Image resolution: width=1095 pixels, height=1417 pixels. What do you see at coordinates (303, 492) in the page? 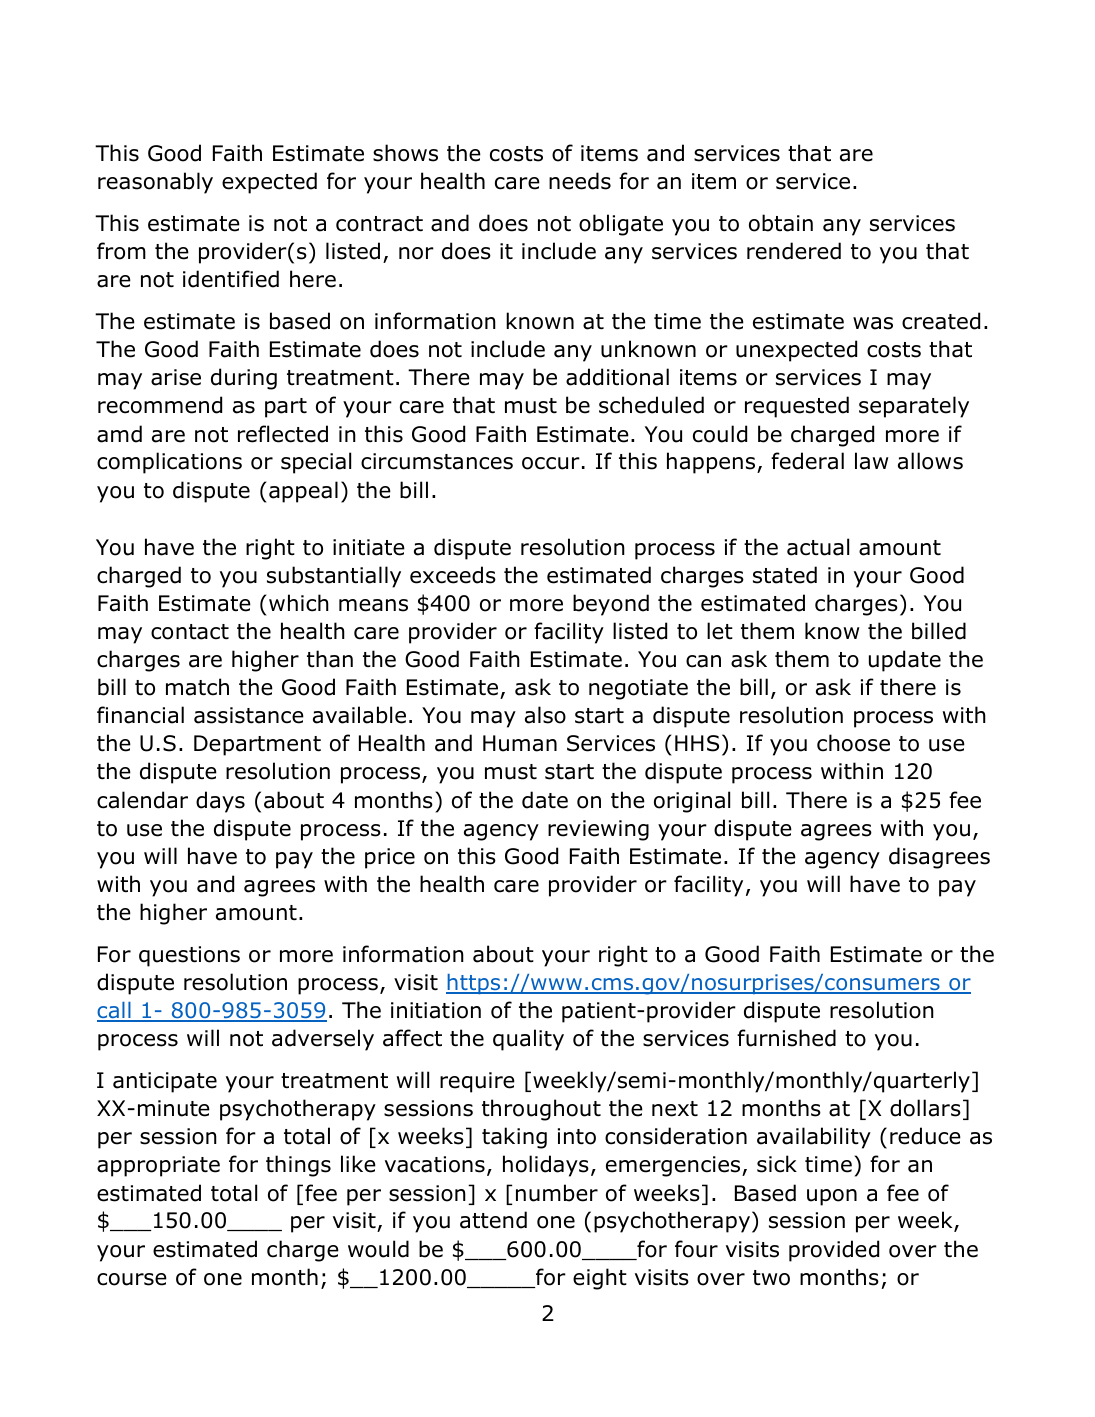
I see `appeal` at bounding box center [303, 492].
